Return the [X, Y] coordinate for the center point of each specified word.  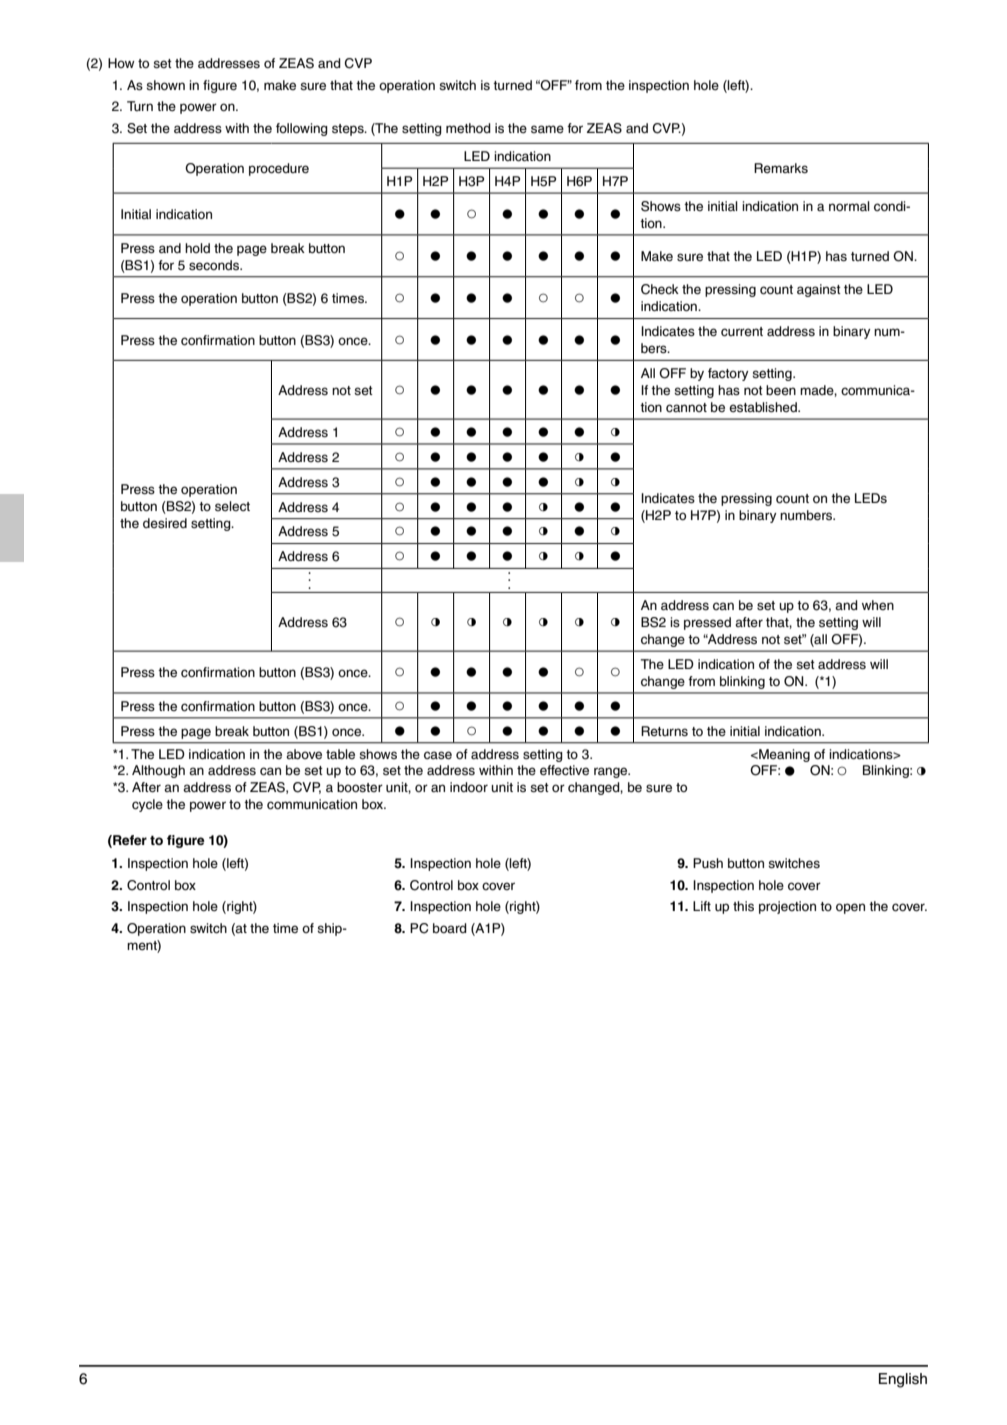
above [304, 754]
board [450, 928]
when [878, 605]
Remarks [781, 168]
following [302, 129]
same [547, 129]
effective [564, 770]
